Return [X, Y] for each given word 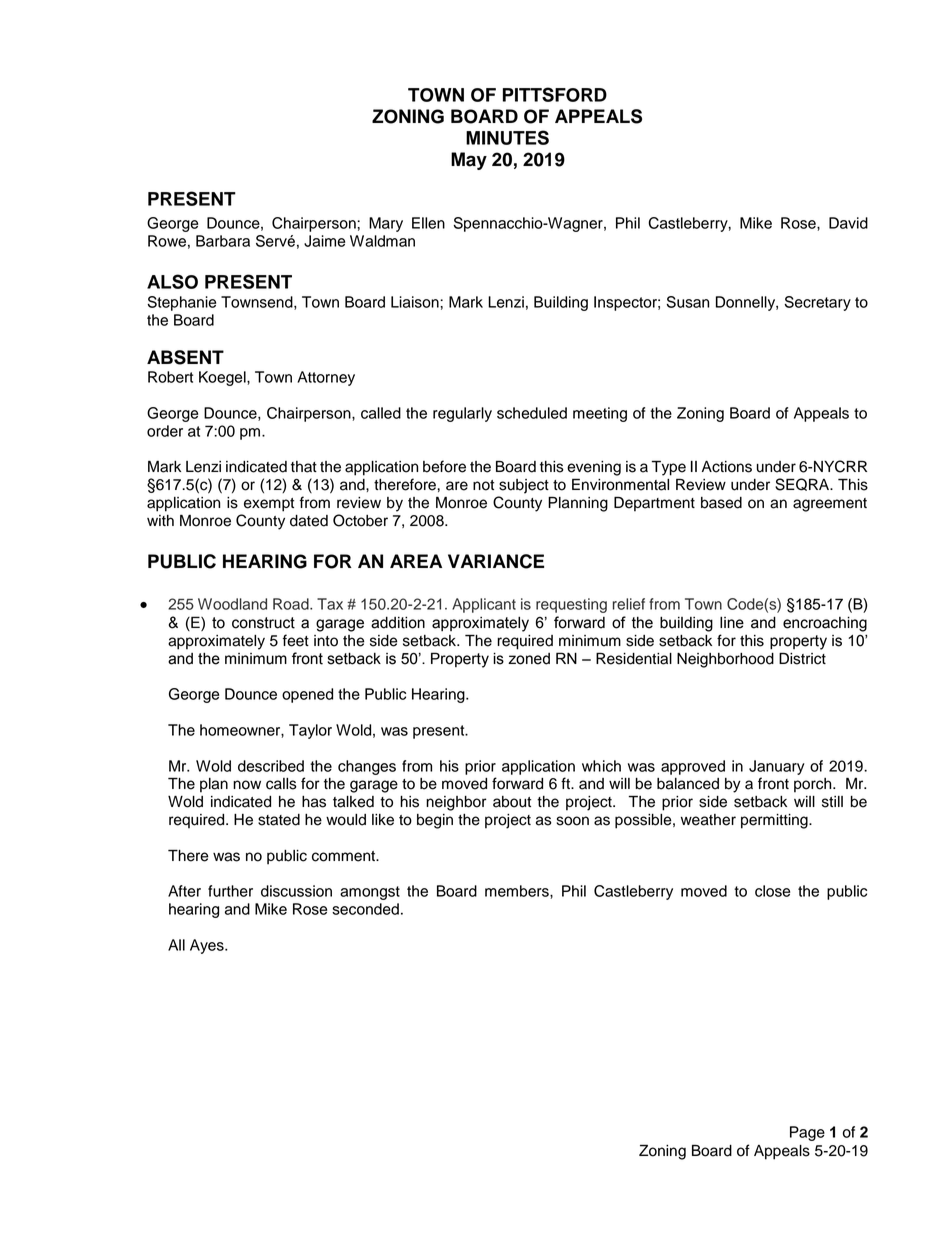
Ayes [208, 946]
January [777, 767]
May [469, 161]
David [848, 223]
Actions [727, 467]
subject [524, 486]
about [512, 802]
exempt [269, 505]
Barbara [223, 241]
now [247, 785]
